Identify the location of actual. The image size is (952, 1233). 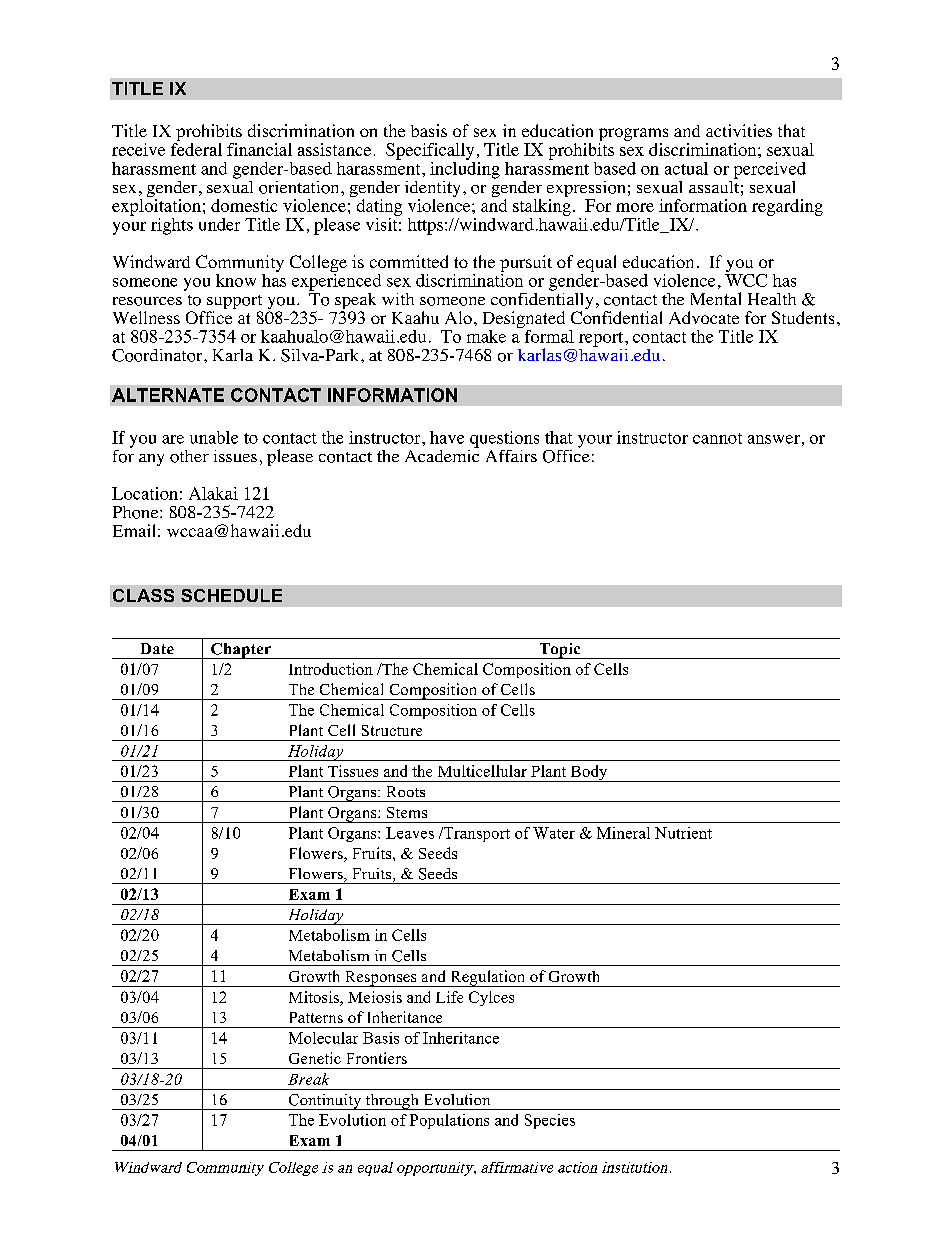
(686, 168).
